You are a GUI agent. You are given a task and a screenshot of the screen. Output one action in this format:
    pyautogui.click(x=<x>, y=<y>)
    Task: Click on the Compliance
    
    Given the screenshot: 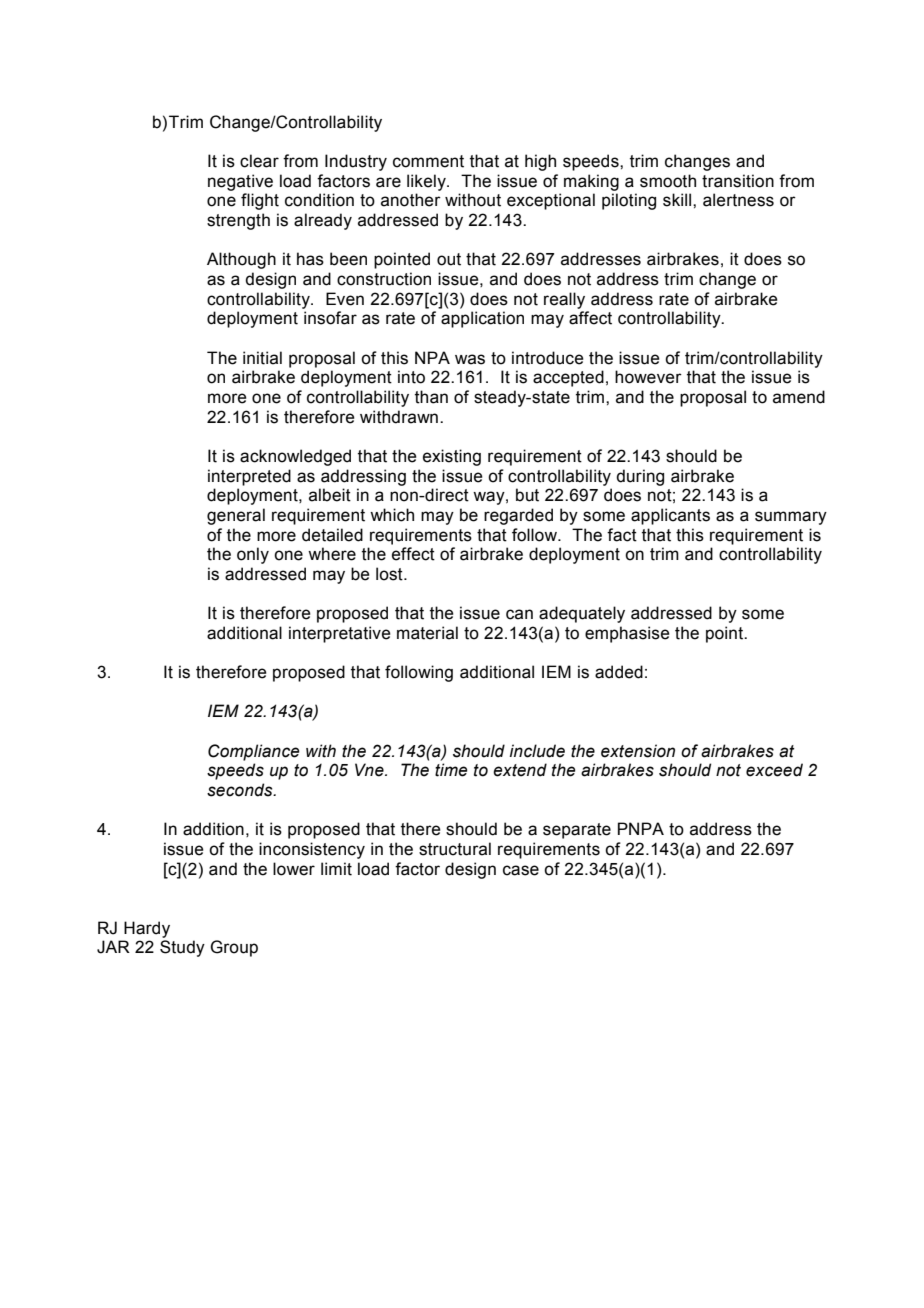 What is the action you would take?
    pyautogui.click(x=253, y=752)
